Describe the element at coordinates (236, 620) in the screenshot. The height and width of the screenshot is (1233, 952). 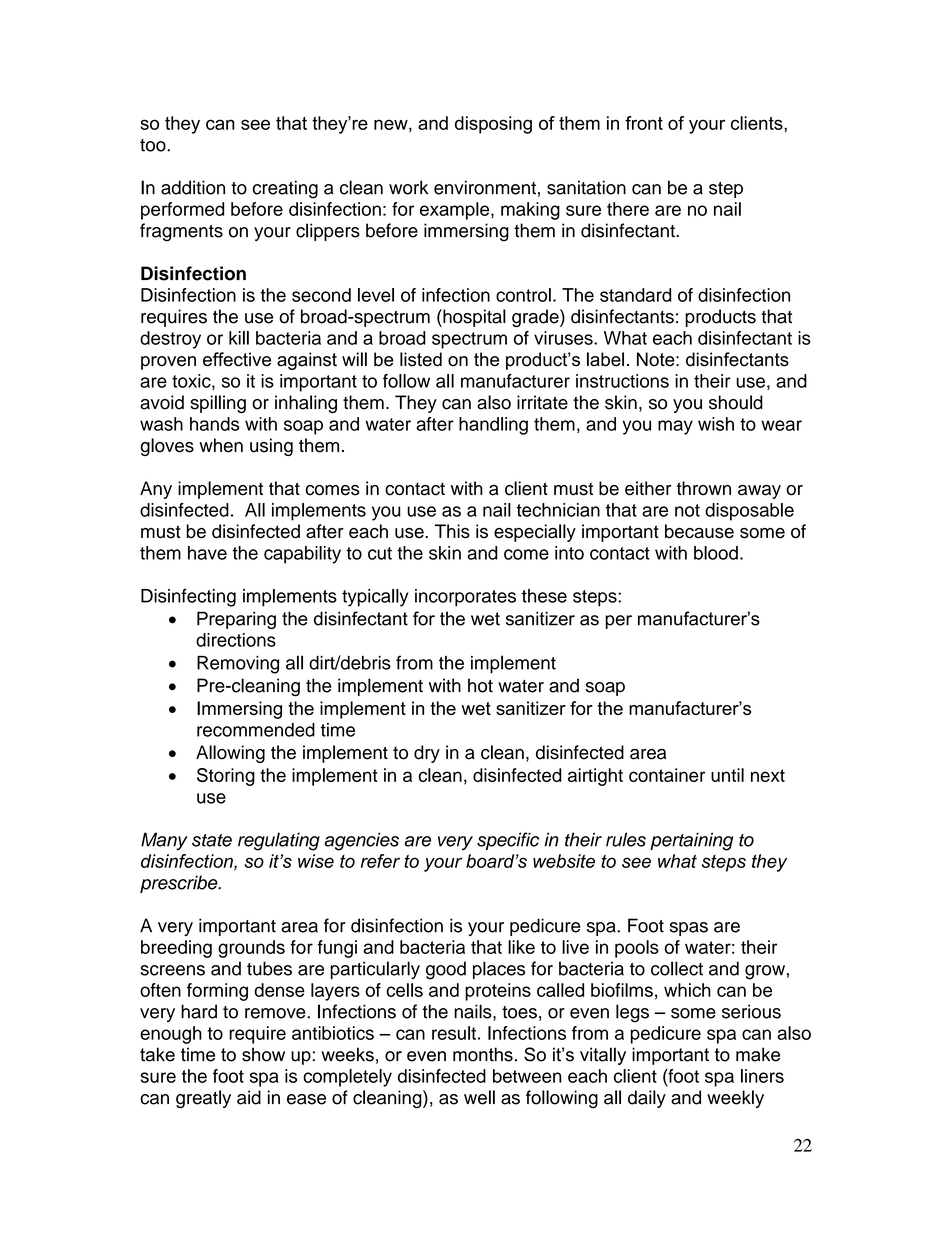
I see `Preparing` at that location.
